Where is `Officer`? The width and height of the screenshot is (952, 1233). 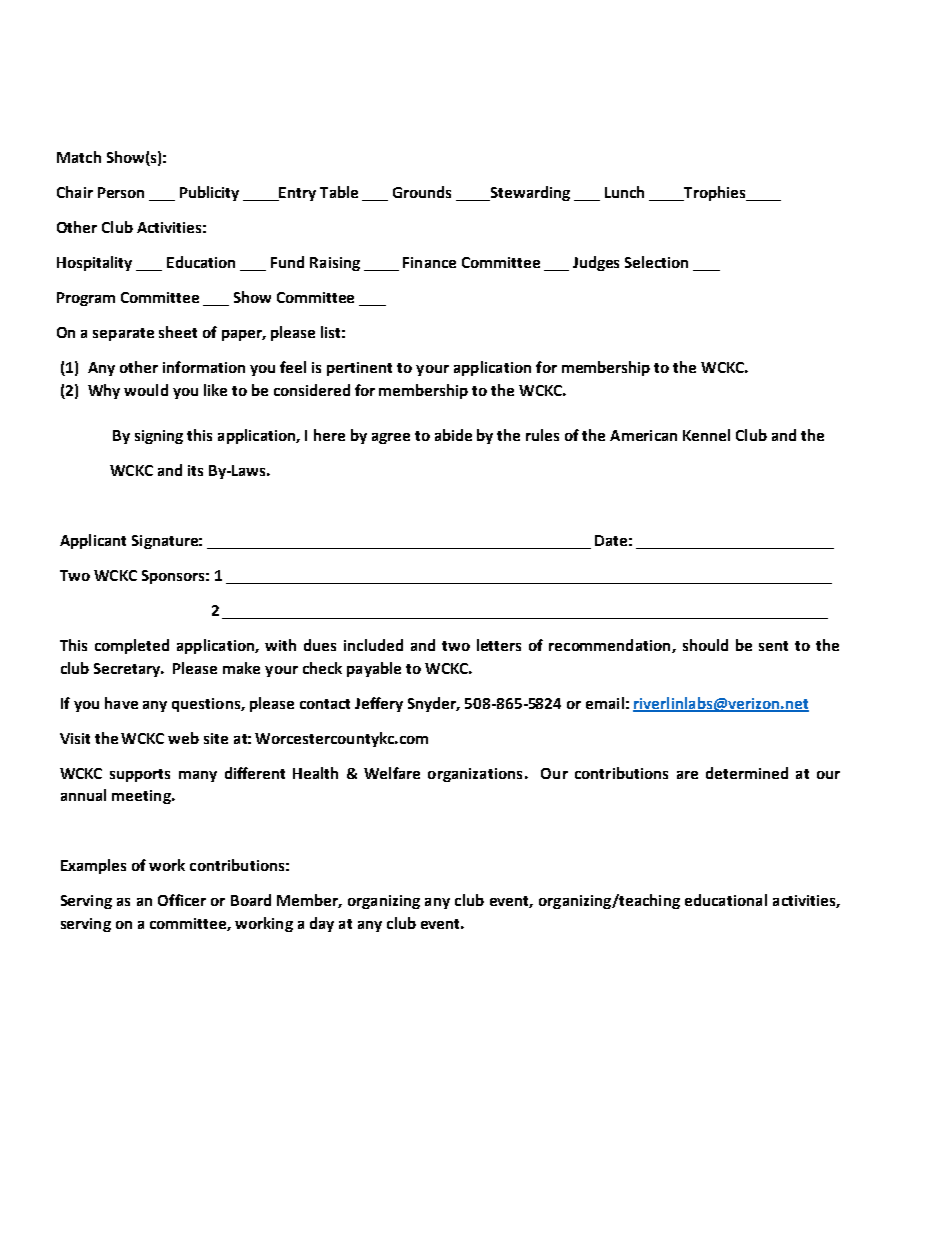 Officer is located at coordinates (182, 900).
